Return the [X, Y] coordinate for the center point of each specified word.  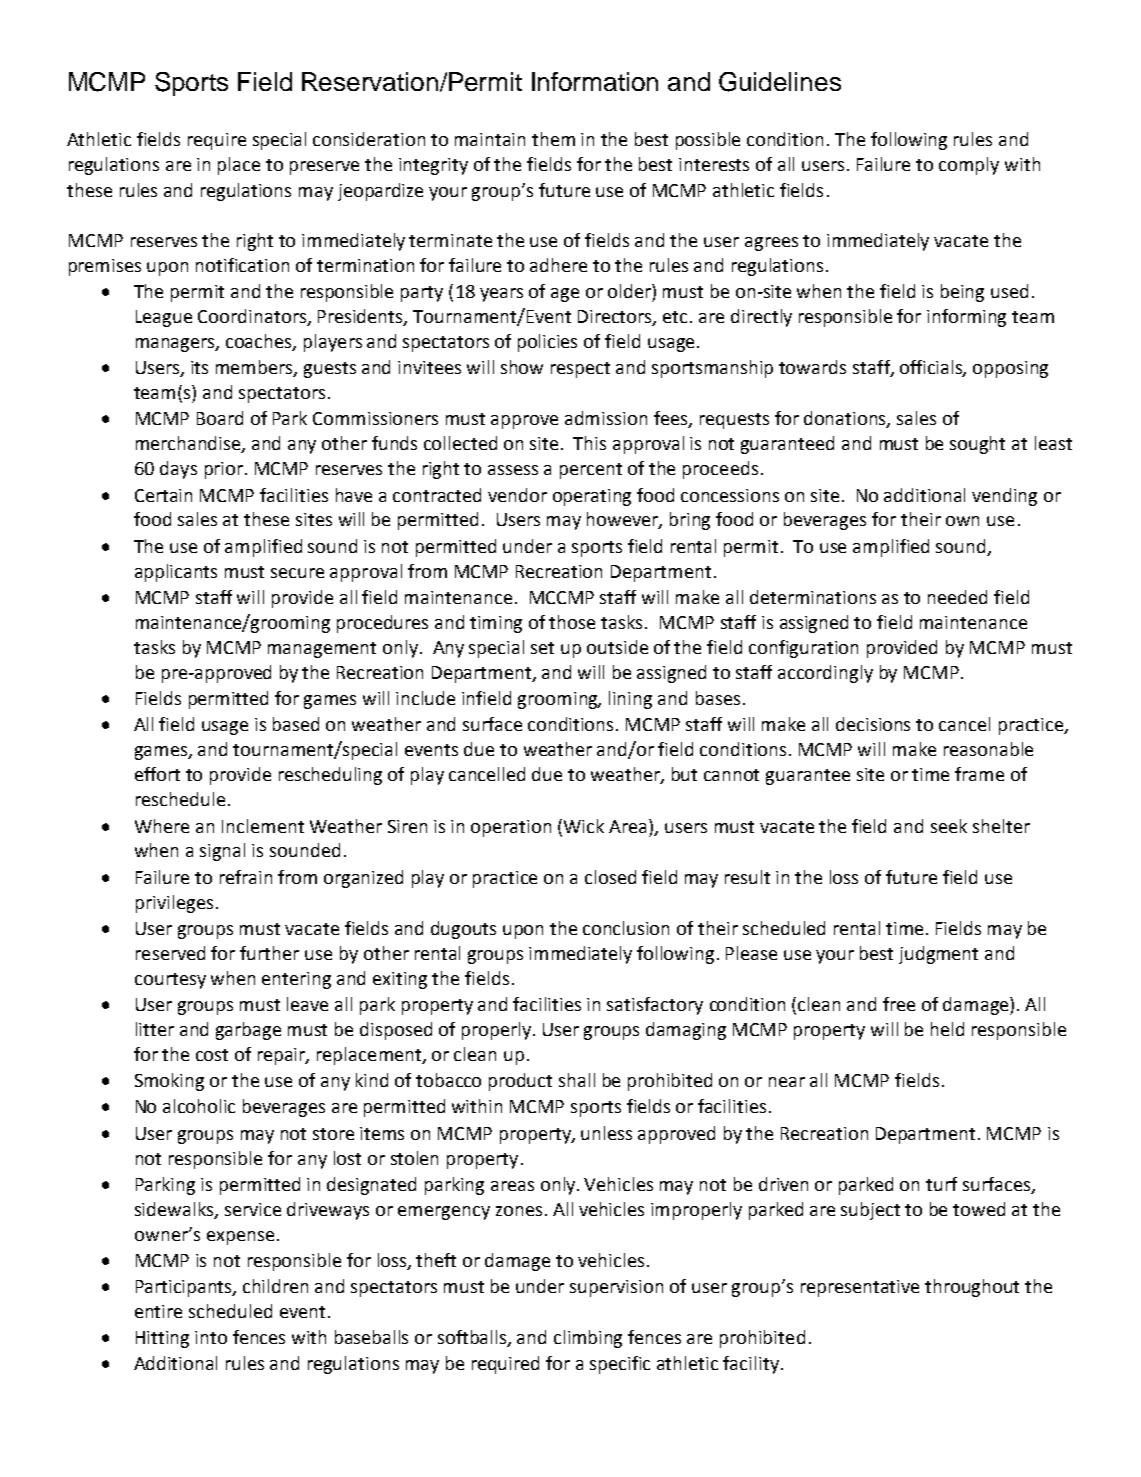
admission [606, 418]
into [211, 1337]
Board [220, 418]
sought [977, 445]
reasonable [988, 749]
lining [630, 700]
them [553, 139]
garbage [248, 1031]
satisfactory [655, 1006]
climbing [588, 1339]
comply [969, 166]
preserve [324, 168]
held [947, 1029]
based [296, 724]
